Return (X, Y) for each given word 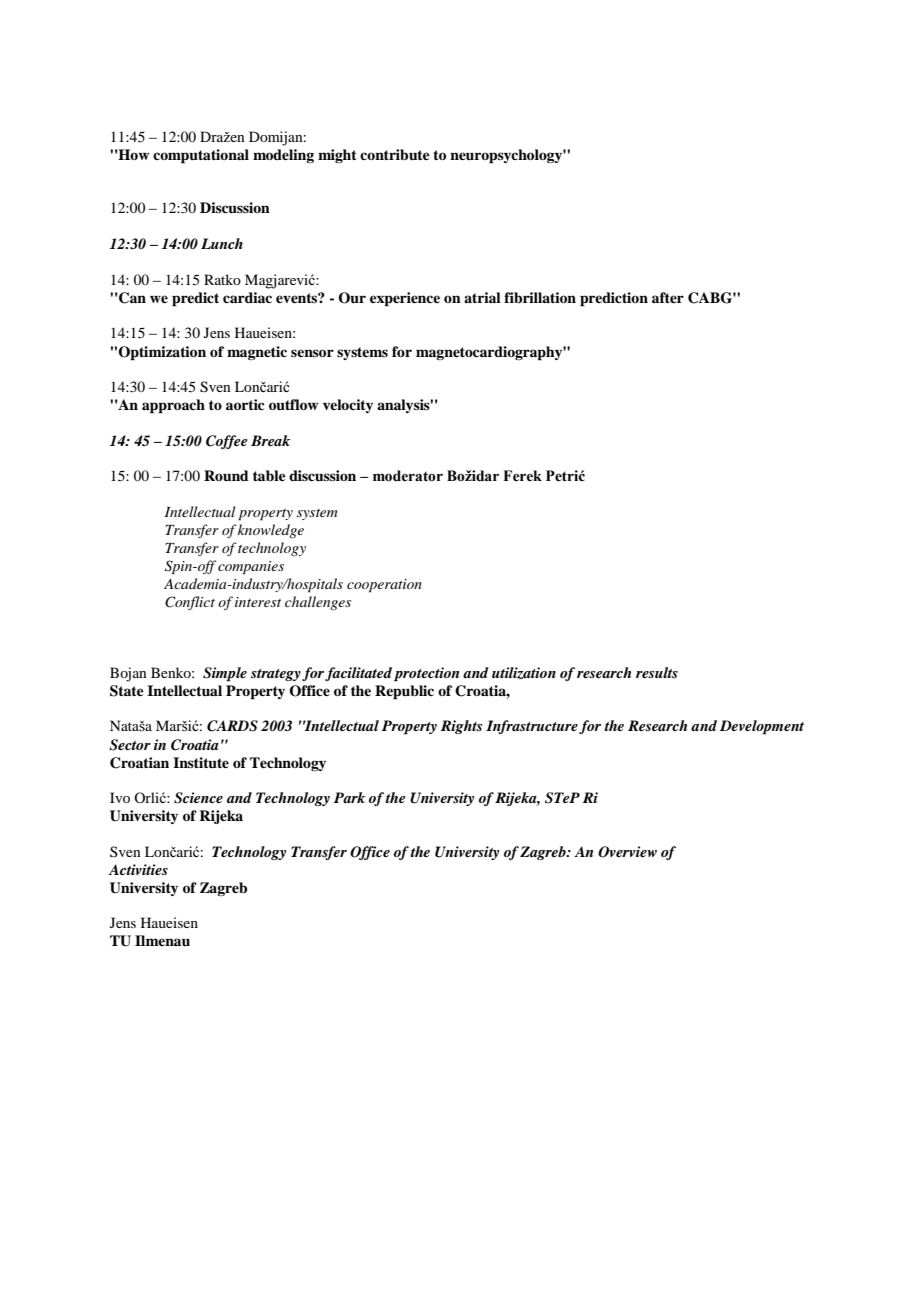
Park (349, 797)
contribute (395, 155)
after (668, 297)
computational (201, 156)
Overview (627, 852)
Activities (138, 869)
